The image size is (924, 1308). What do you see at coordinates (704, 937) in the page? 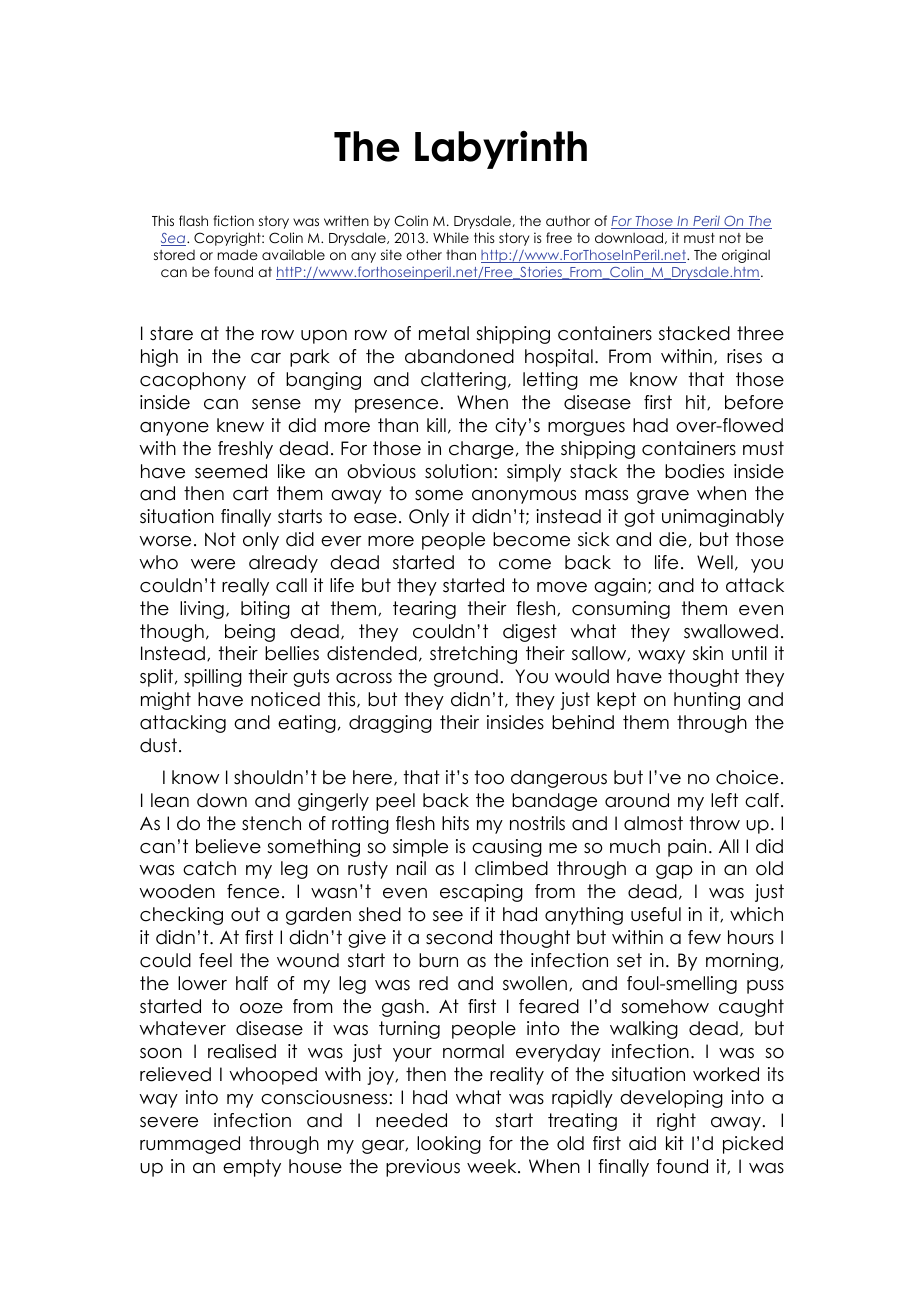
I see `few` at bounding box center [704, 937].
